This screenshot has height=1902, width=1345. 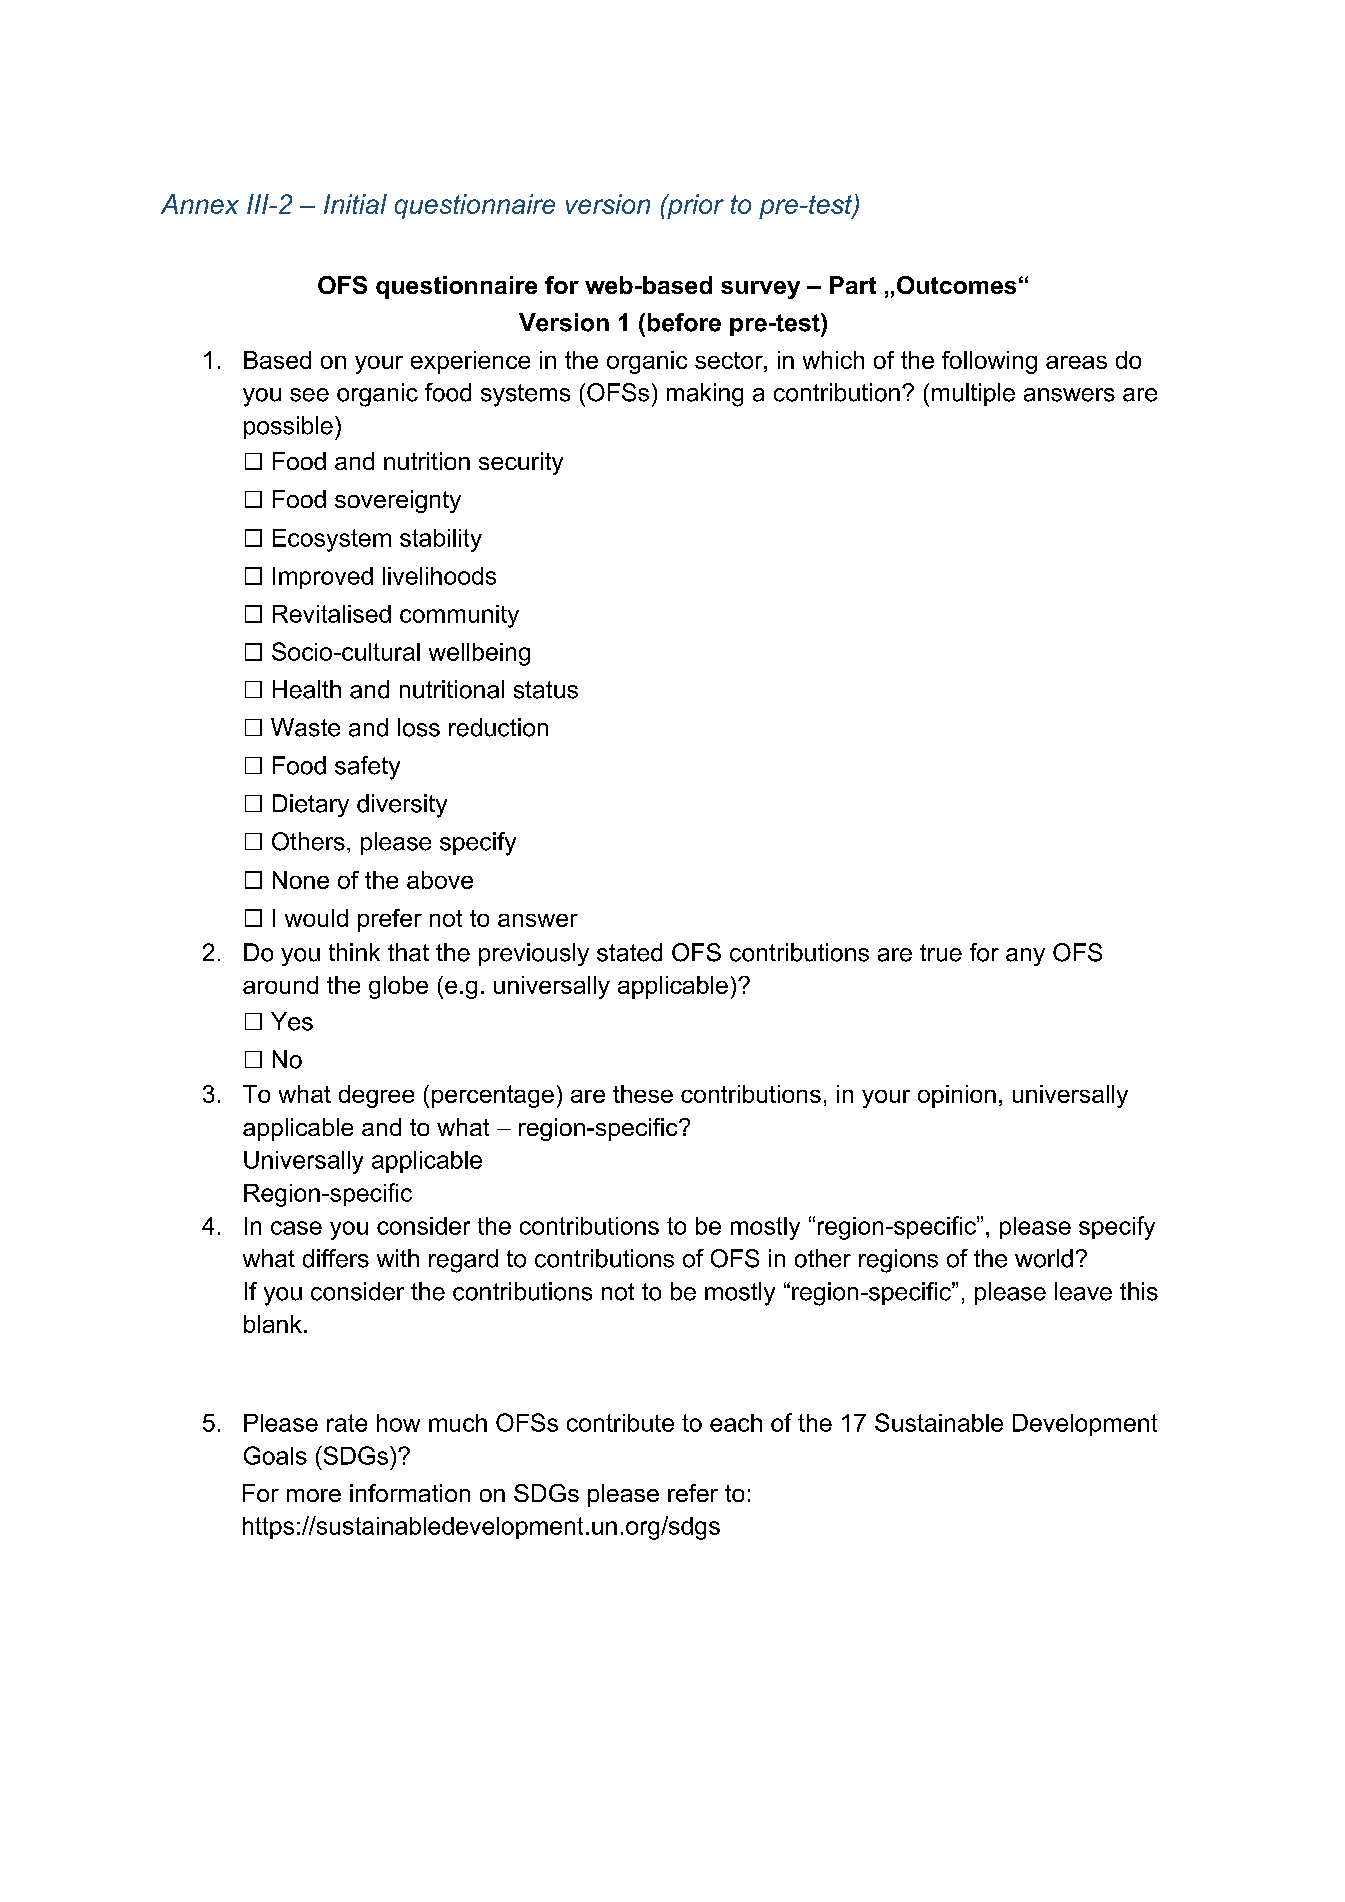 I want to click on Initial, so click(x=355, y=204).
